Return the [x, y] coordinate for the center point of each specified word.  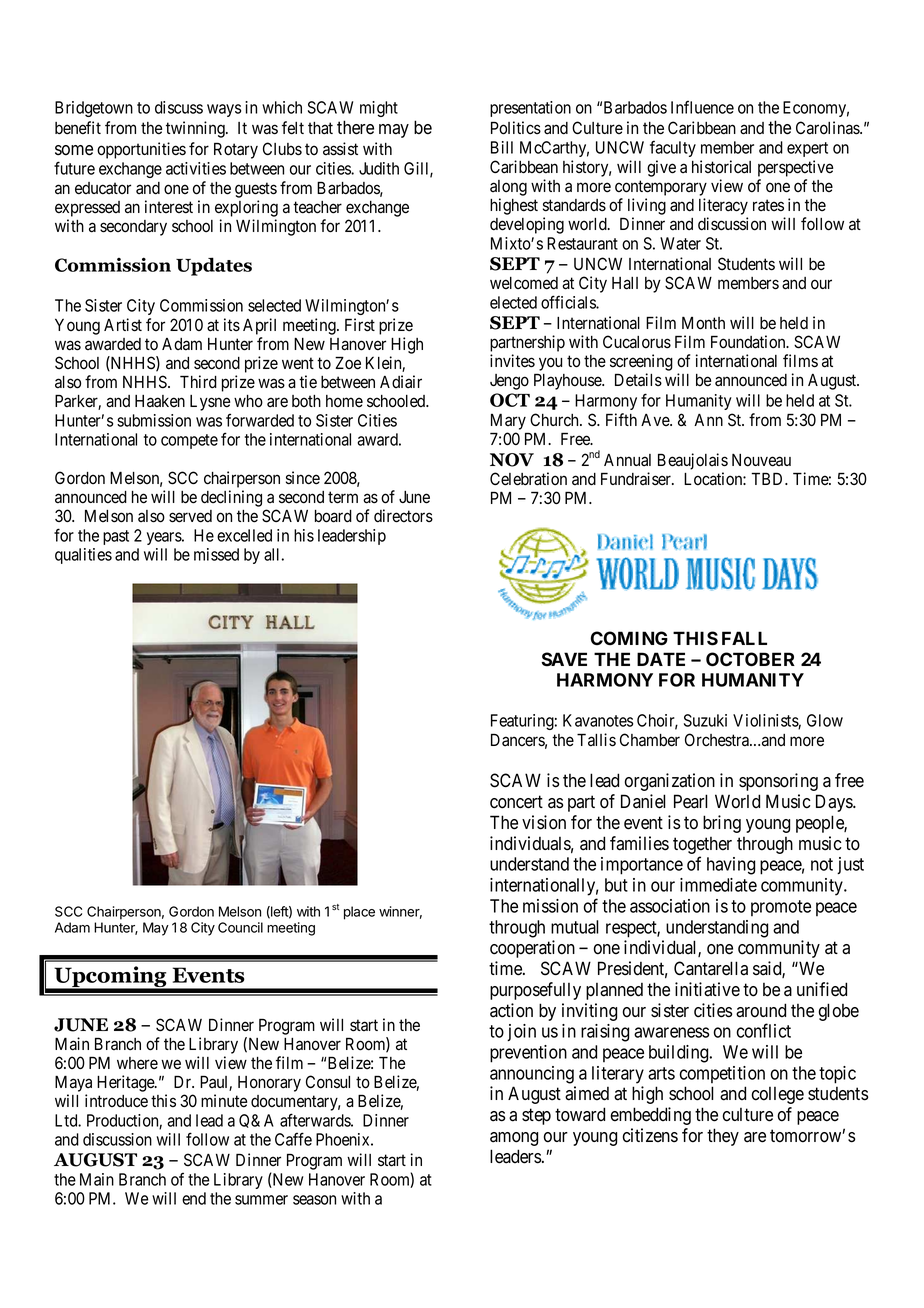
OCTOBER [750, 659]
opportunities [141, 150]
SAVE [564, 659]
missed [216, 554]
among [514, 1139]
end [194, 1198]
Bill [502, 147]
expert [807, 149]
